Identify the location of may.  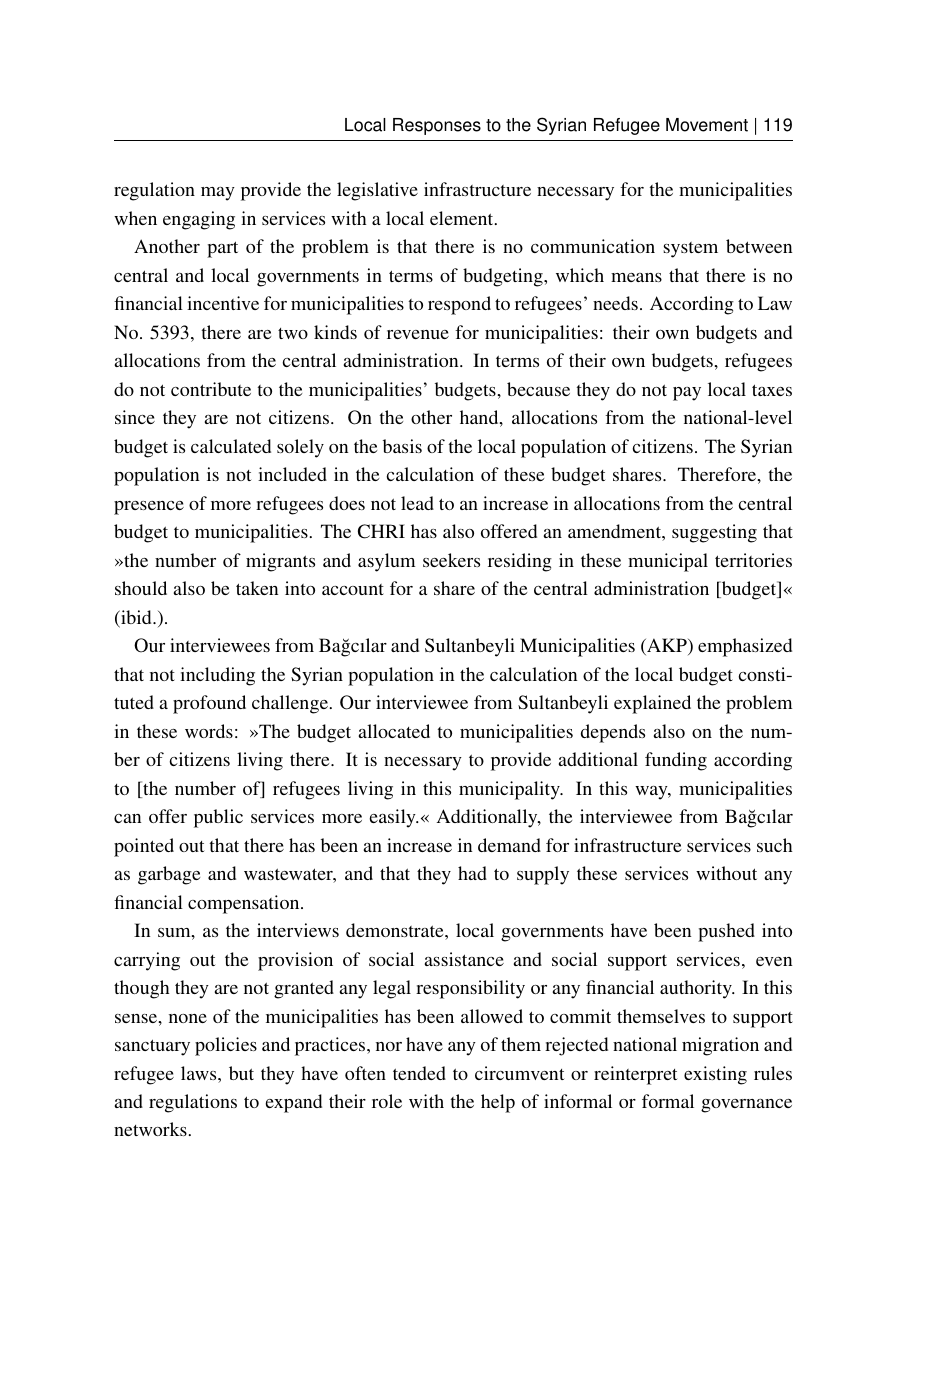
(218, 194).
